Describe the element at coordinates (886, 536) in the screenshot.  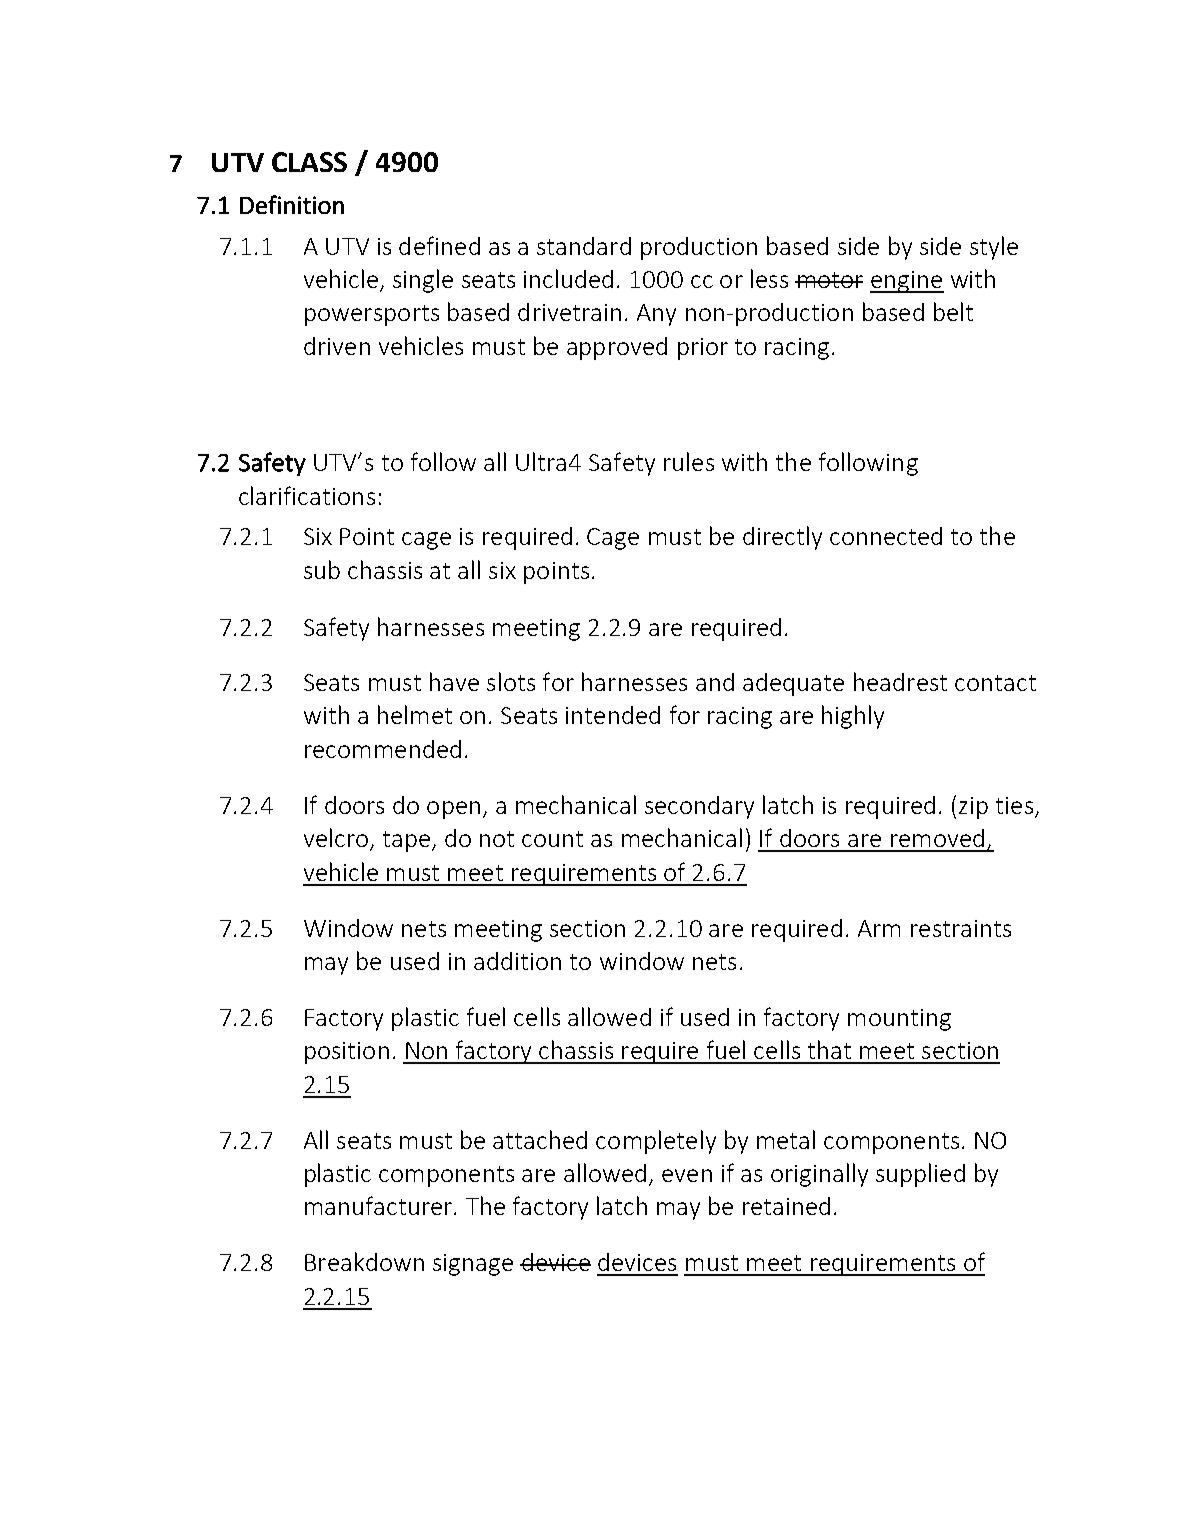
I see `connected` at that location.
